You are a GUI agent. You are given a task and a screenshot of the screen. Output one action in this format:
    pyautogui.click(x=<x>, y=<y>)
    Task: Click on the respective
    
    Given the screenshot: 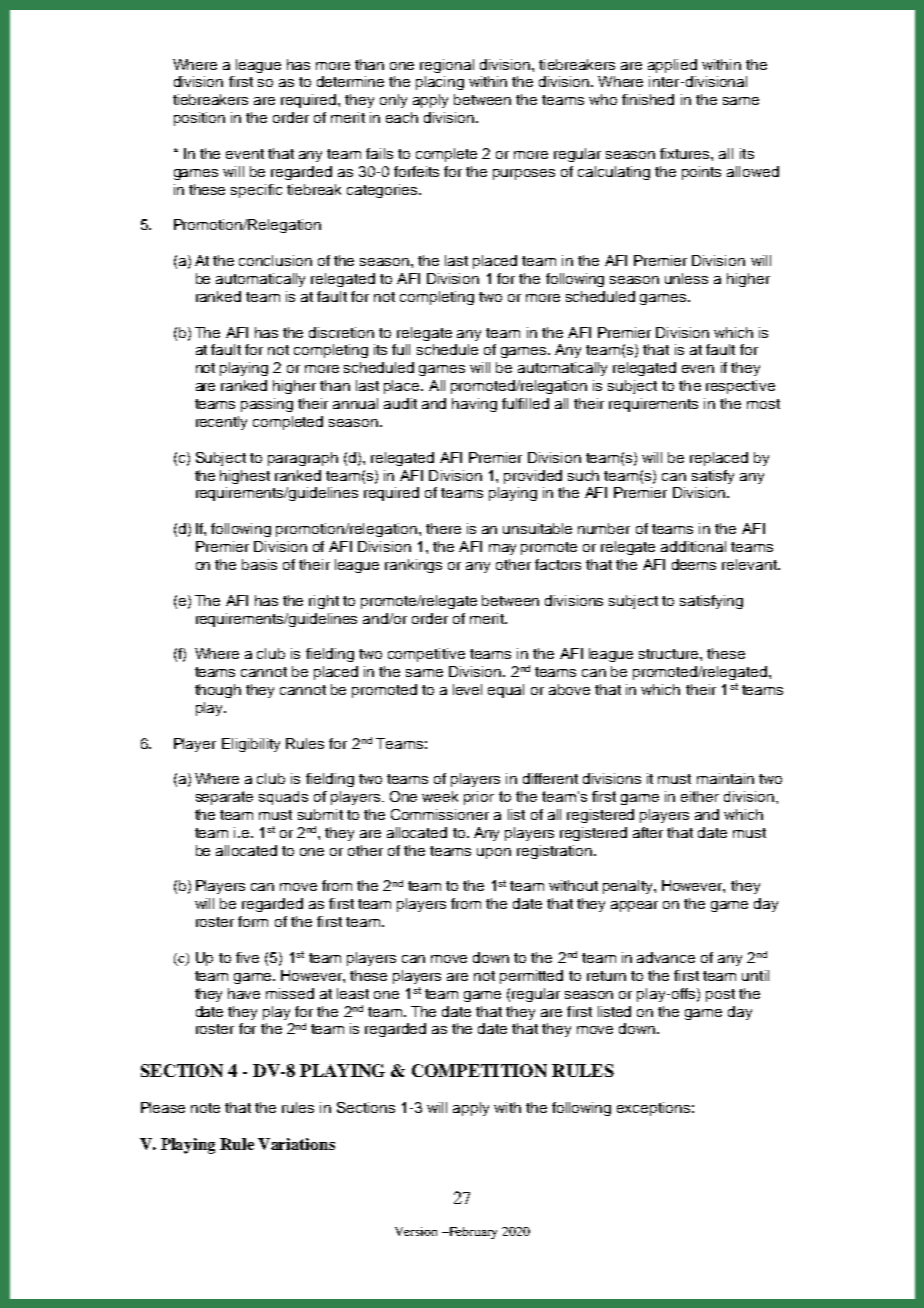 What is the action you would take?
    pyautogui.click(x=740, y=387)
